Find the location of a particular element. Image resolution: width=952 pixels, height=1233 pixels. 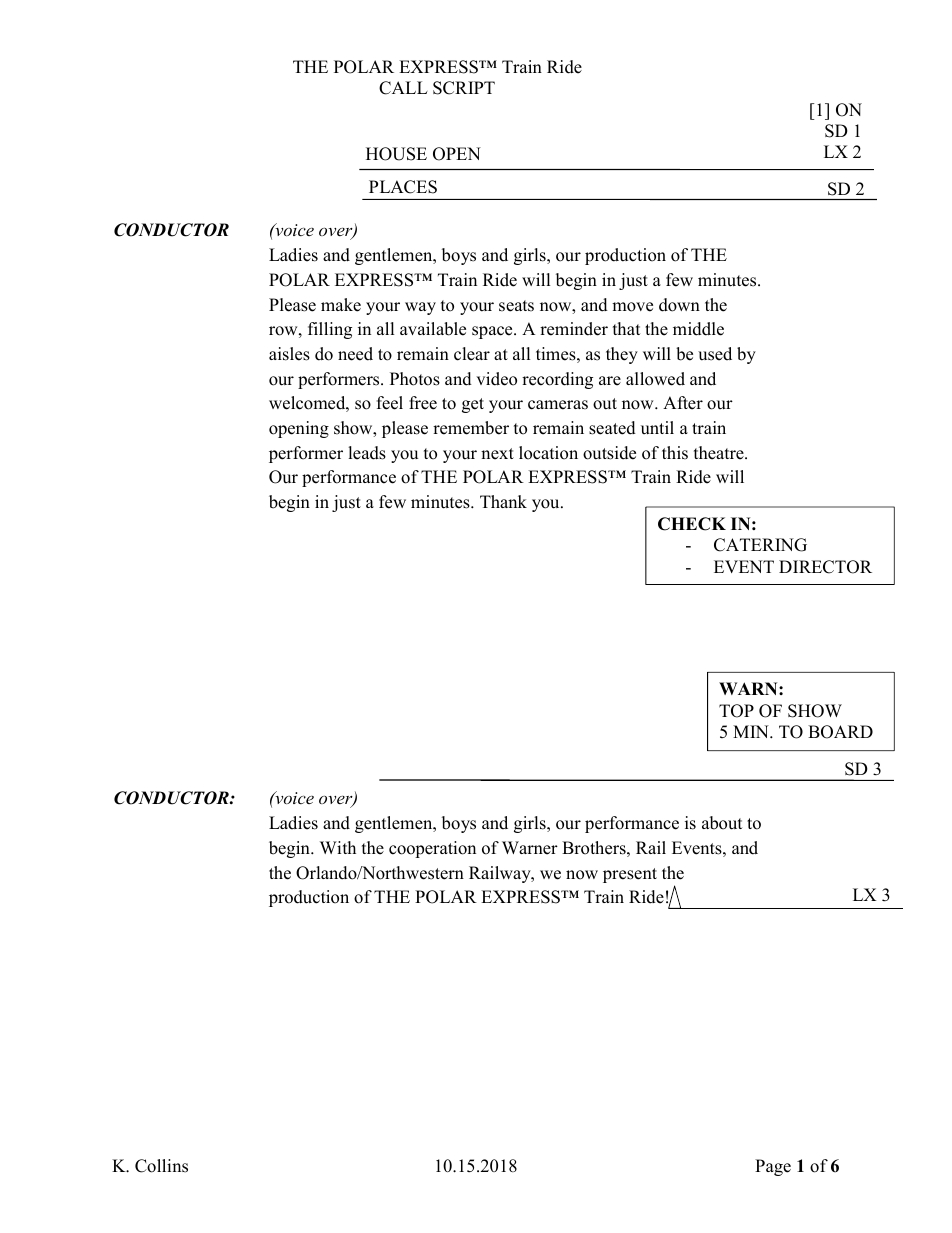

Collins is located at coordinates (161, 1166).
